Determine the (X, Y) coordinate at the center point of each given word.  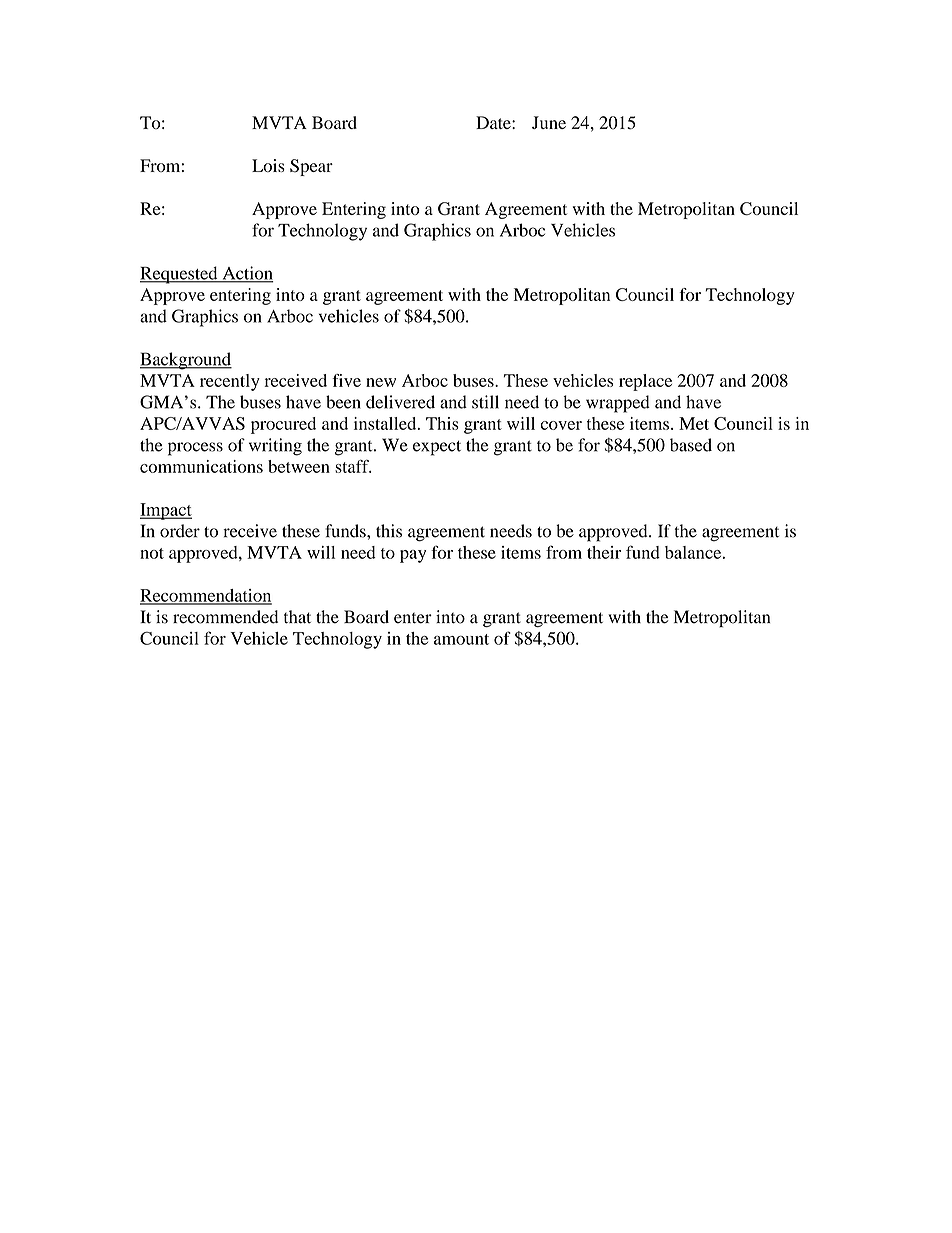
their (604, 552)
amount (461, 639)
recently (230, 382)
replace (645, 382)
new (381, 382)
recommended (225, 617)
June (549, 122)
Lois (268, 165)
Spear (311, 167)
